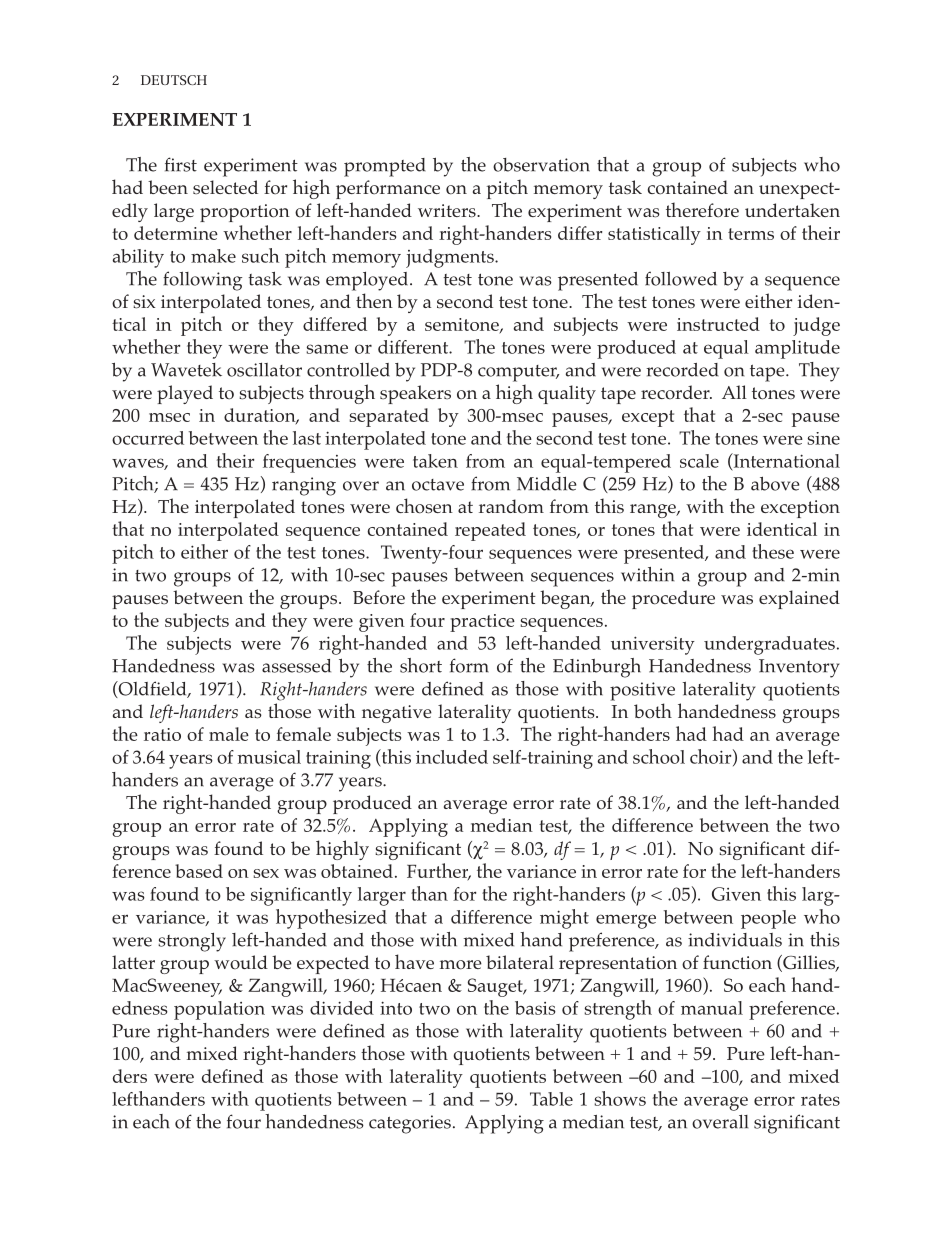  What do you see at coordinates (342, 1008) in the screenshot?
I see `divided` at bounding box center [342, 1008].
